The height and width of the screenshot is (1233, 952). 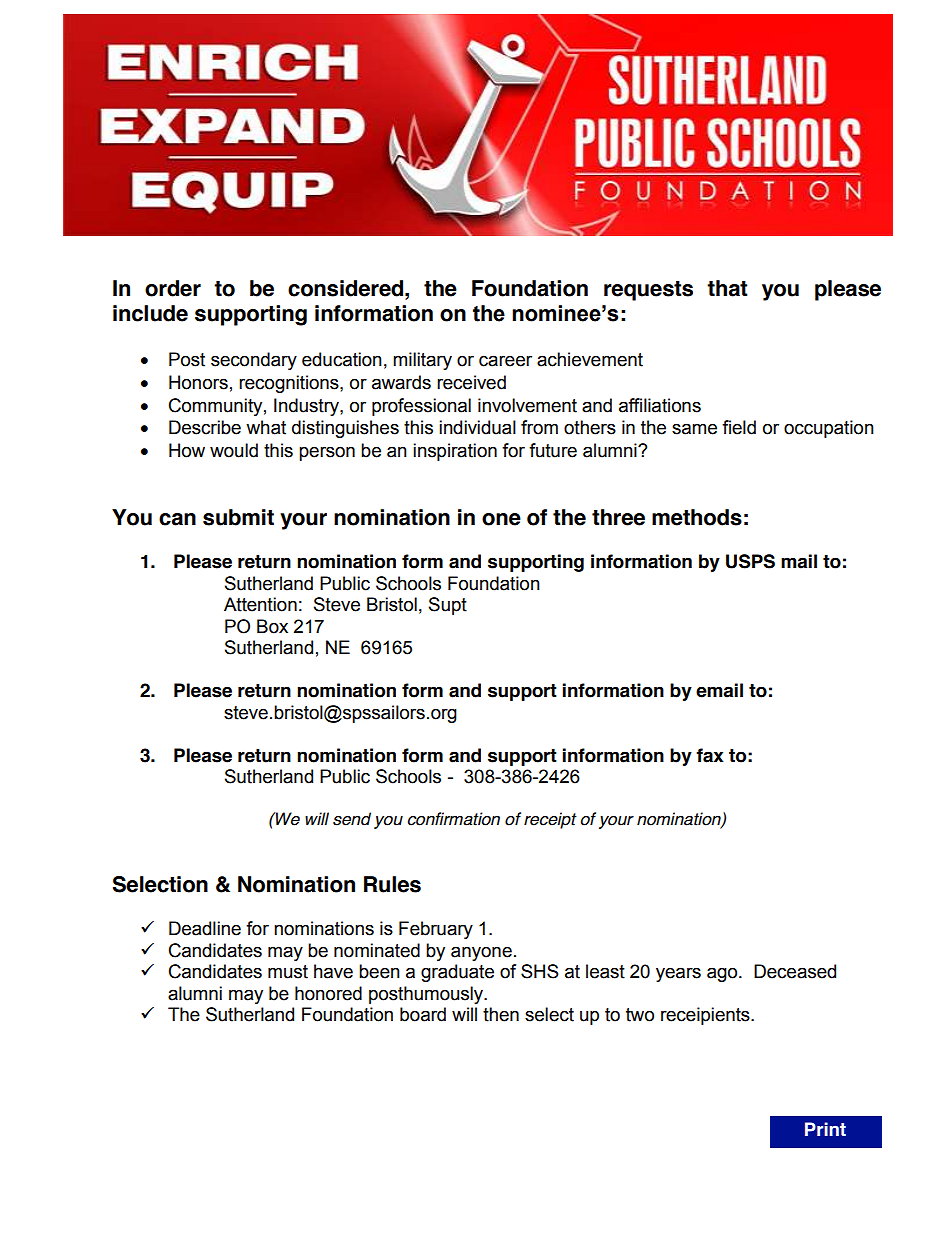 I want to click on then, so click(x=501, y=1014).
